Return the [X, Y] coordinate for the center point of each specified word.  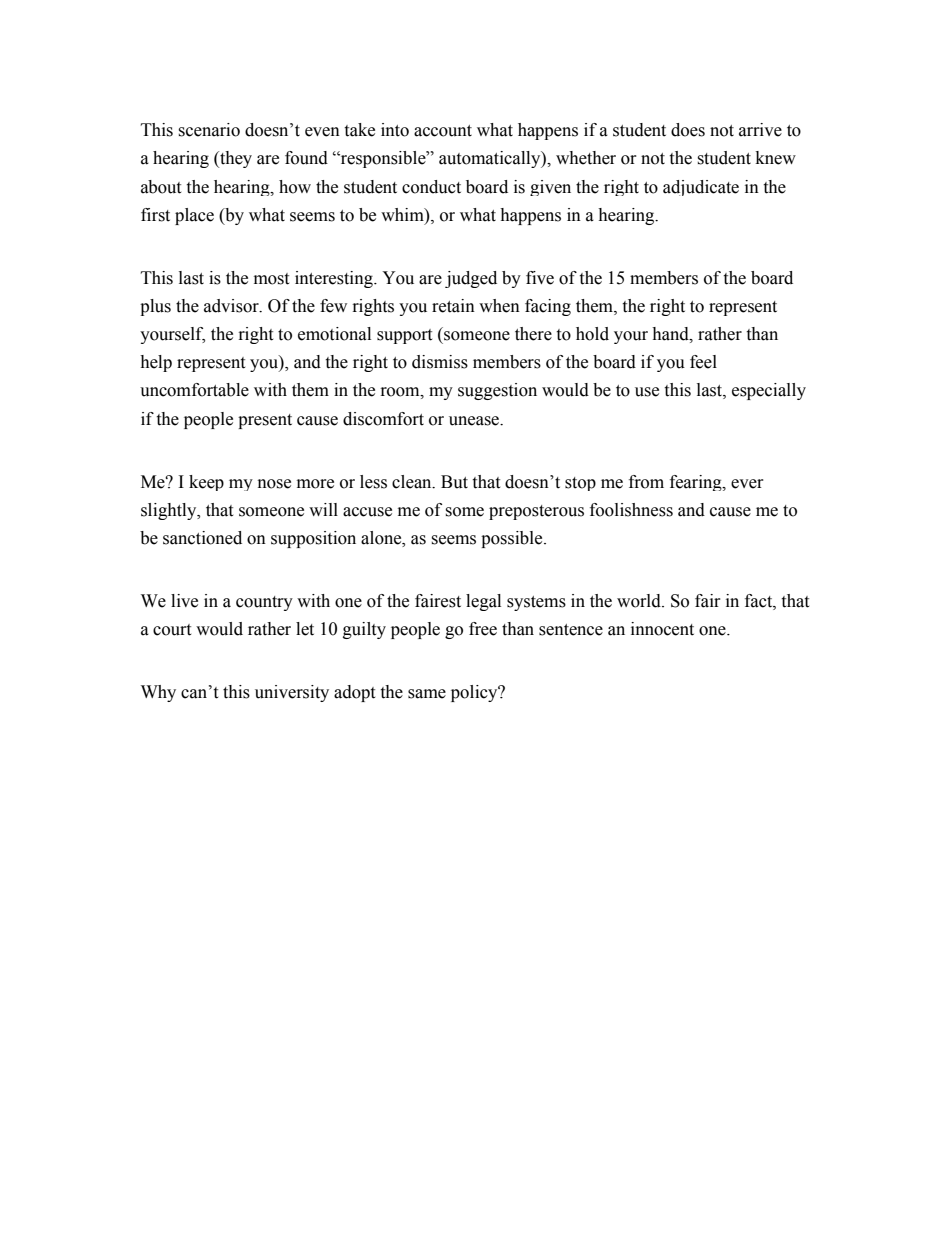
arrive [760, 130]
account [443, 131]
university [292, 693]
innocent [662, 629]
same [427, 694]
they [235, 159]
